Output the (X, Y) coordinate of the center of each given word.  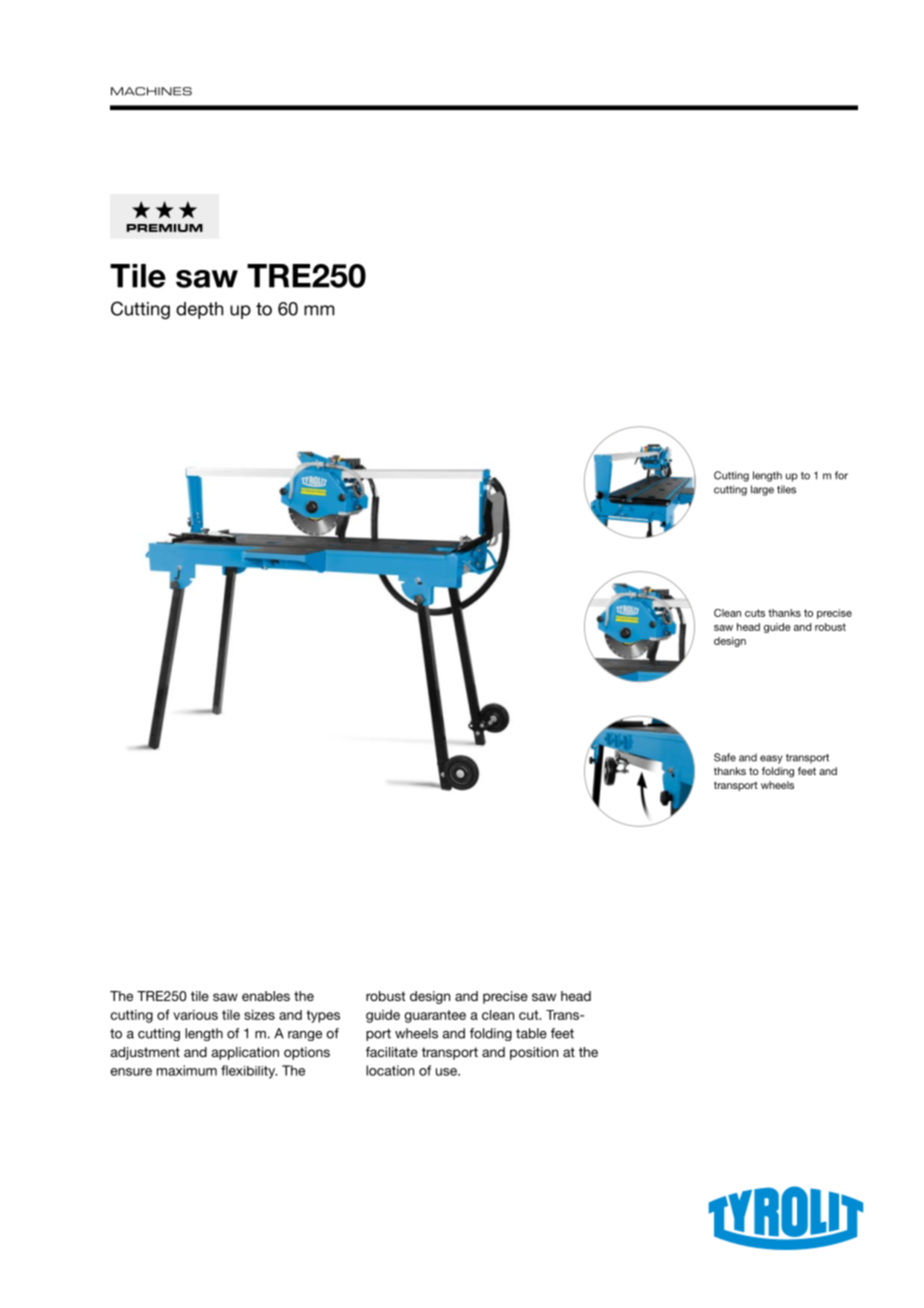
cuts (755, 613)
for (841, 475)
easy (771, 759)
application (245, 1053)
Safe (725, 757)
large (762, 490)
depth (199, 310)
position (534, 1053)
